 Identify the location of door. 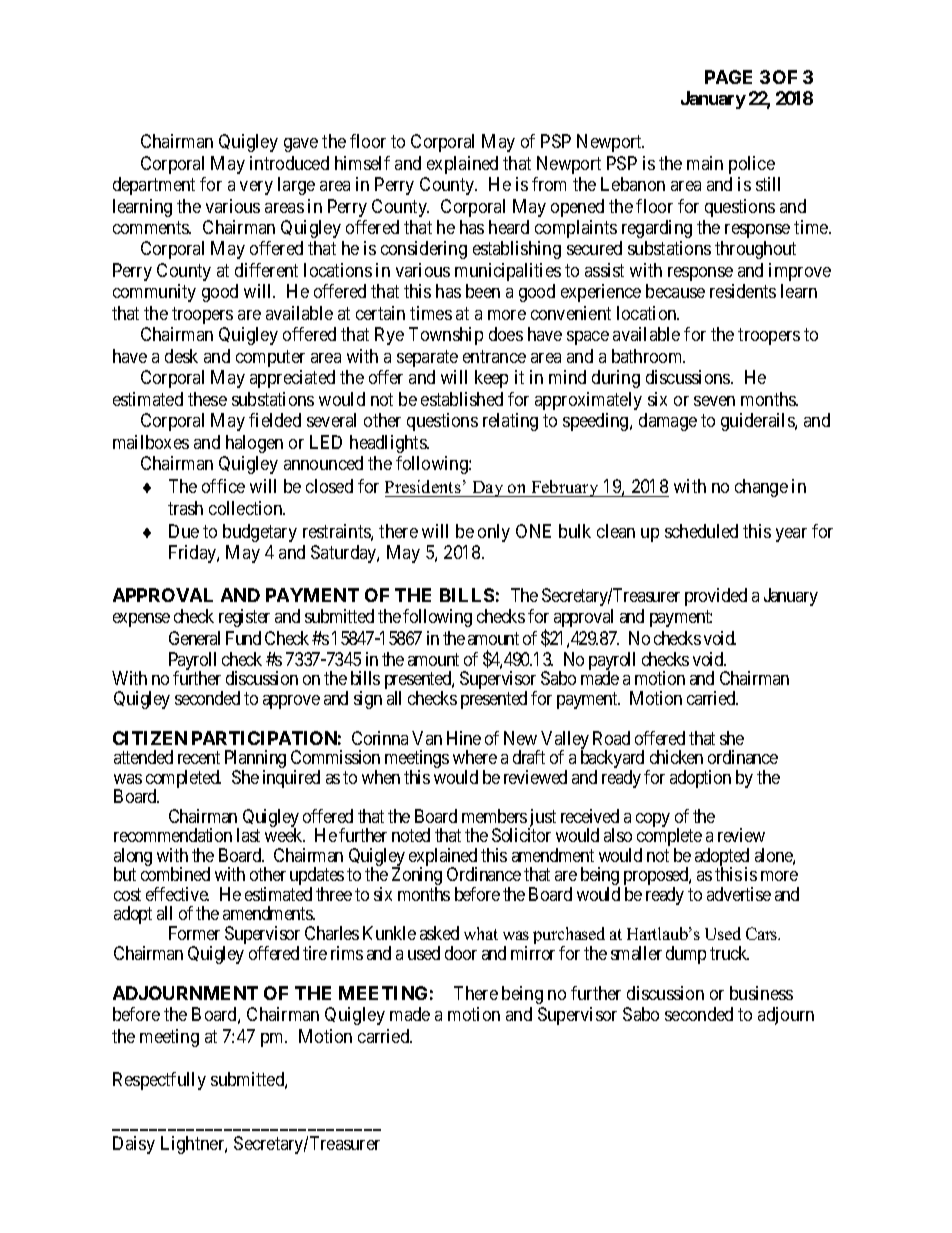
(461, 953).
